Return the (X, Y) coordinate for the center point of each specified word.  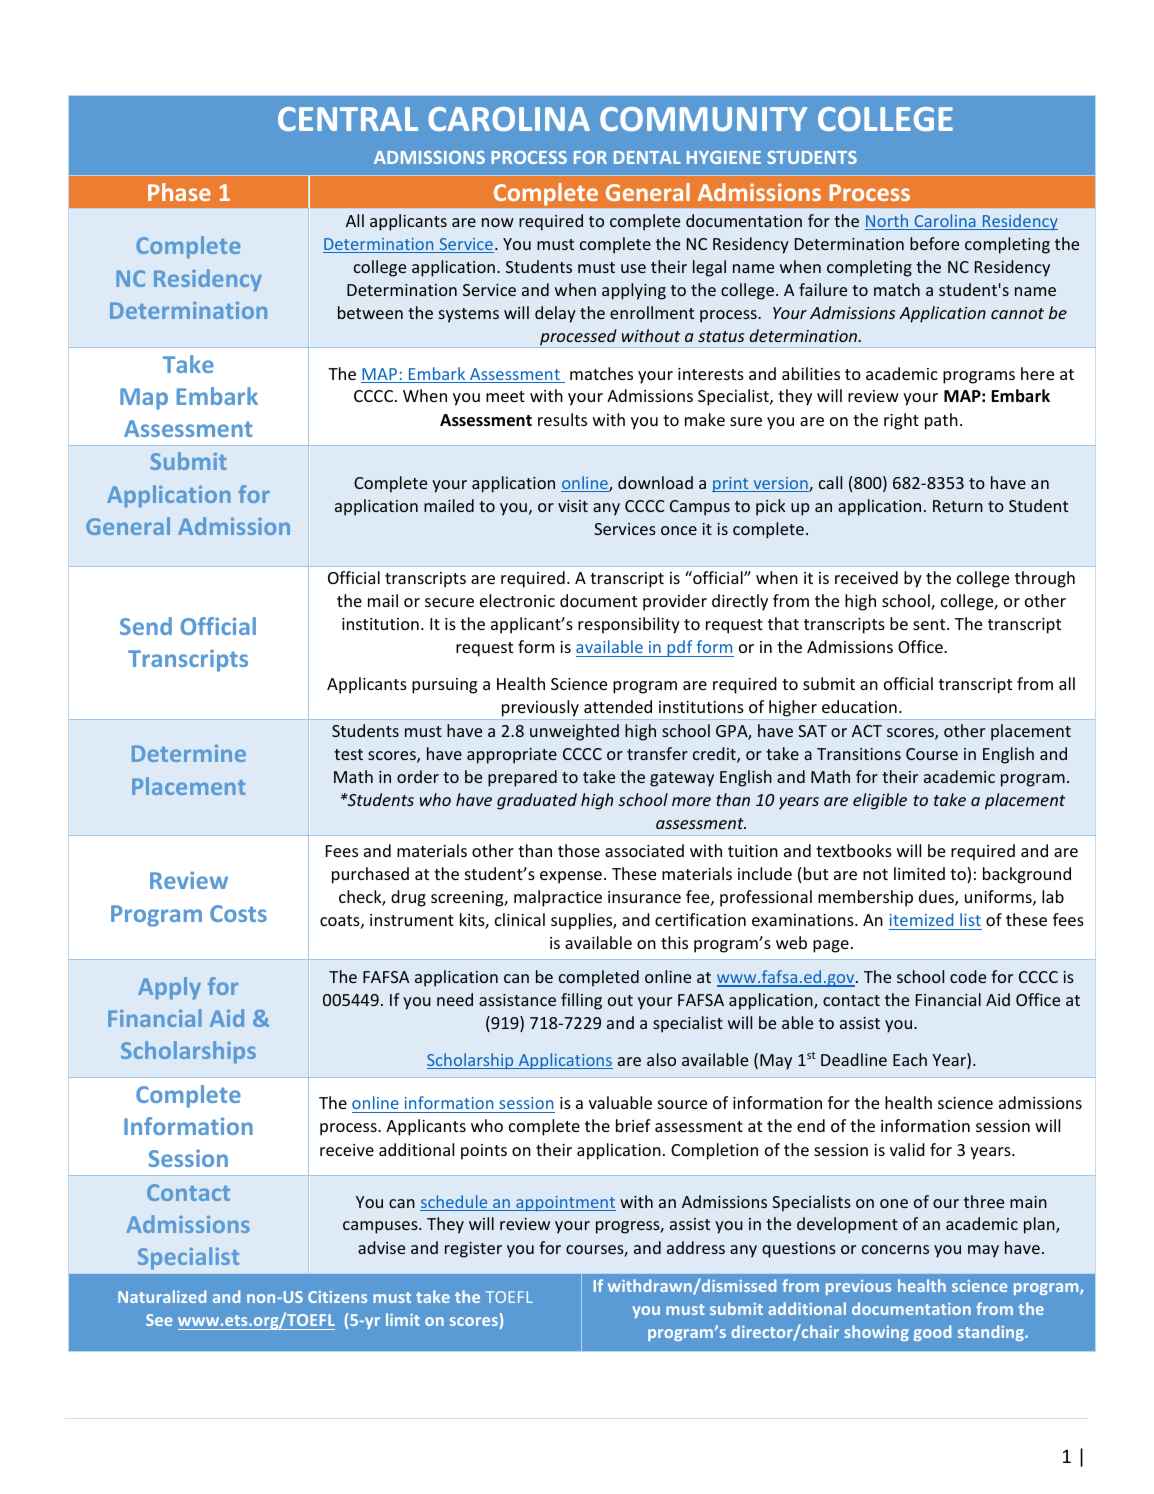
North (888, 222)
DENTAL (647, 157)
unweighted (574, 732)
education (859, 706)
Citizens (337, 1297)
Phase (179, 192)
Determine (189, 753)
